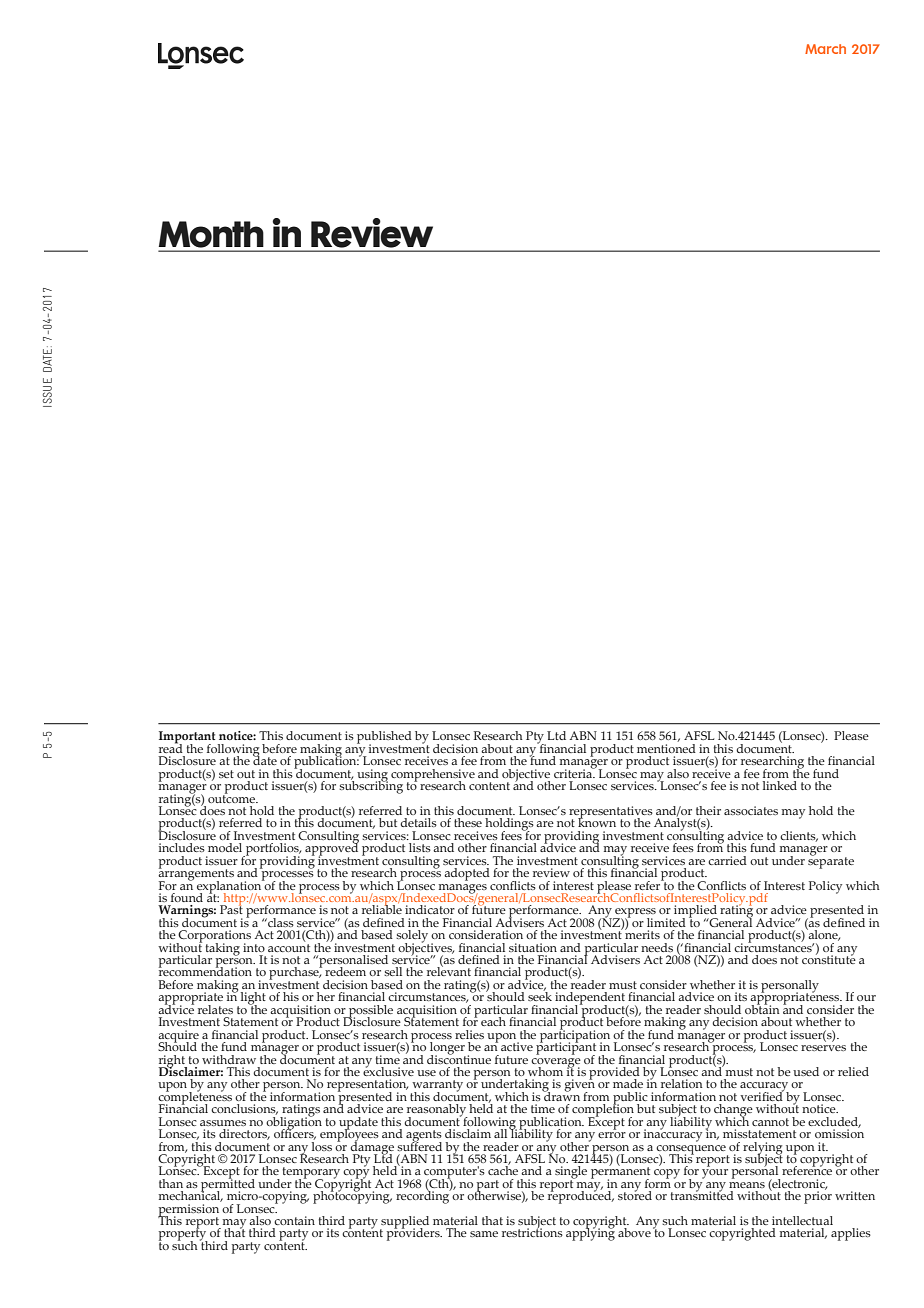  Describe the element at coordinates (384, 738) in the image. I see `published` at that location.
